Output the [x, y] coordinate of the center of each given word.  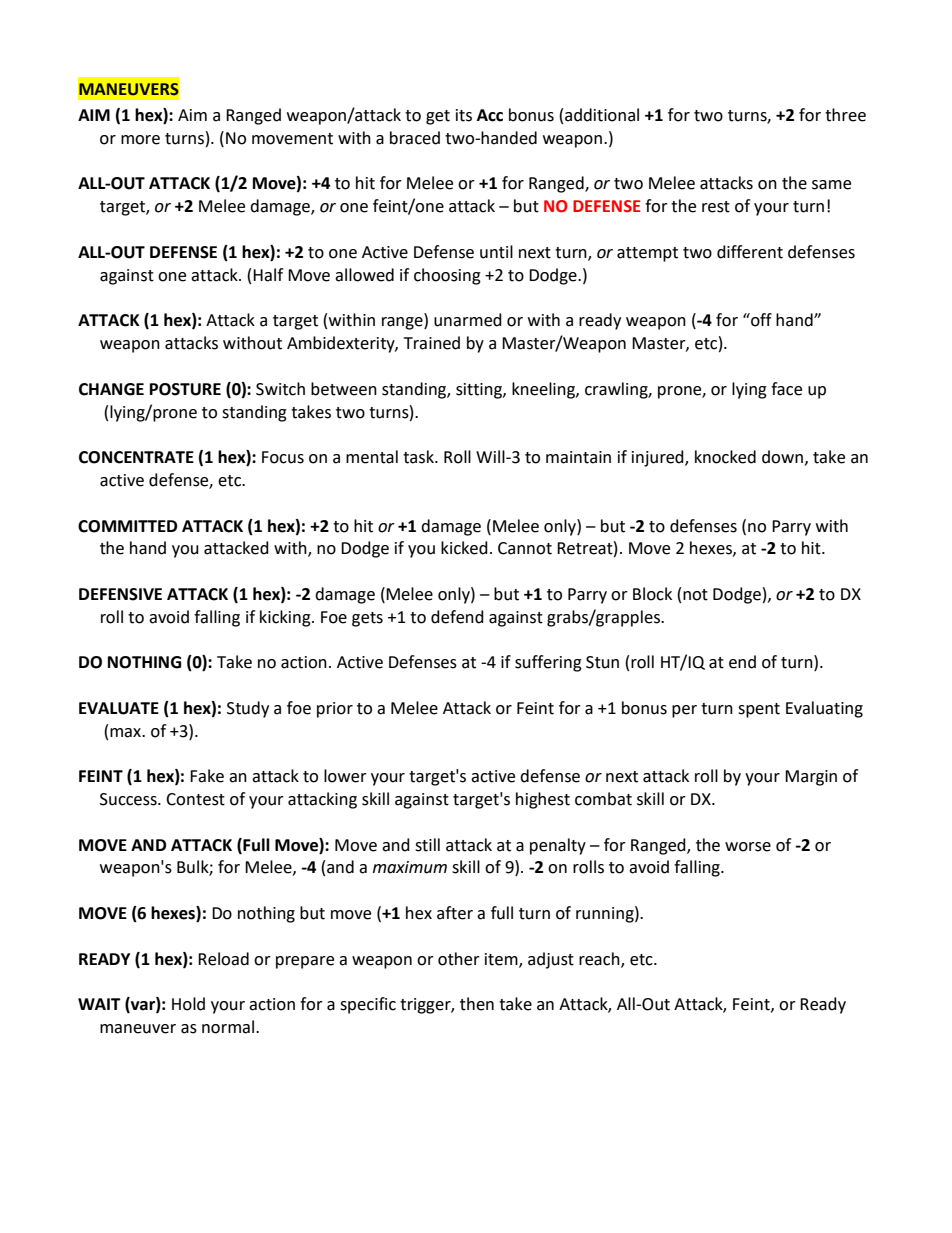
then [477, 1004]
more [140, 140]
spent [759, 710]
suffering [548, 663]
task [419, 457]
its [464, 115]
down [782, 457]
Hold [188, 1004]
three [845, 115]
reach [600, 959]
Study [248, 709]
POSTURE [185, 389]
